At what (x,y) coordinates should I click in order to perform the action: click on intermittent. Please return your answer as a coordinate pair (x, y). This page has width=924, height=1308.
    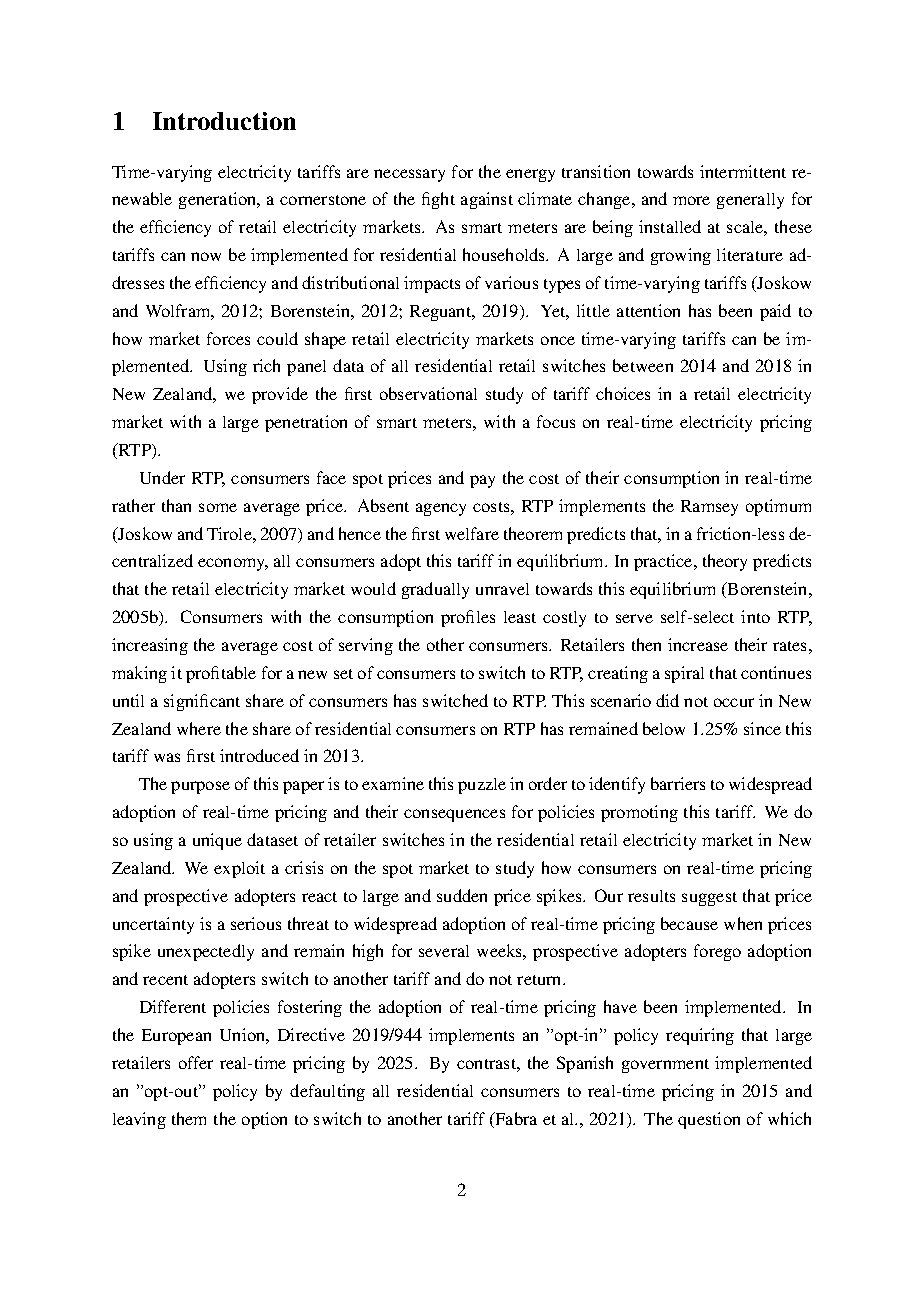
    Looking at the image, I should click on (743, 171).
